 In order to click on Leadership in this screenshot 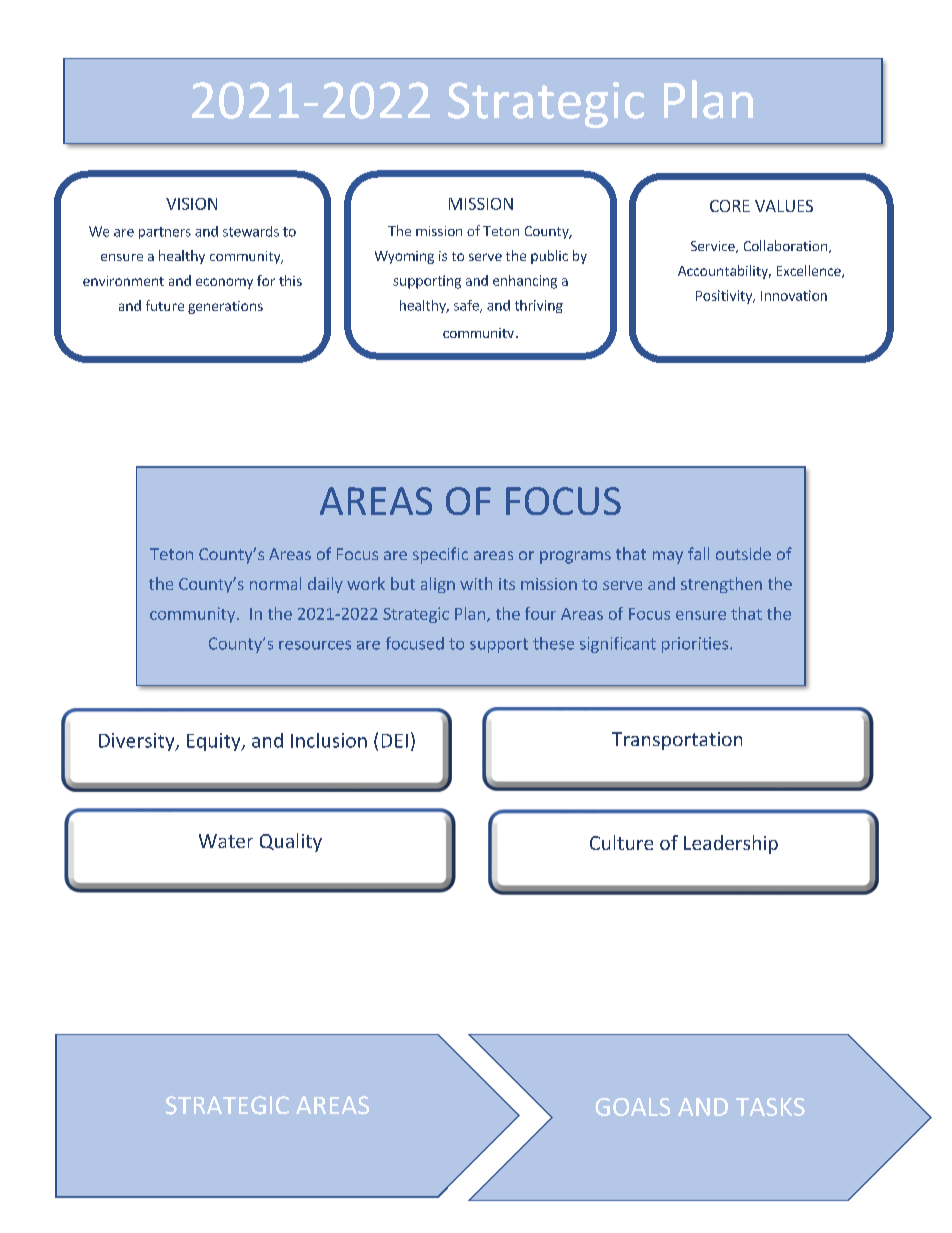, I will do `click(731, 844)`.
